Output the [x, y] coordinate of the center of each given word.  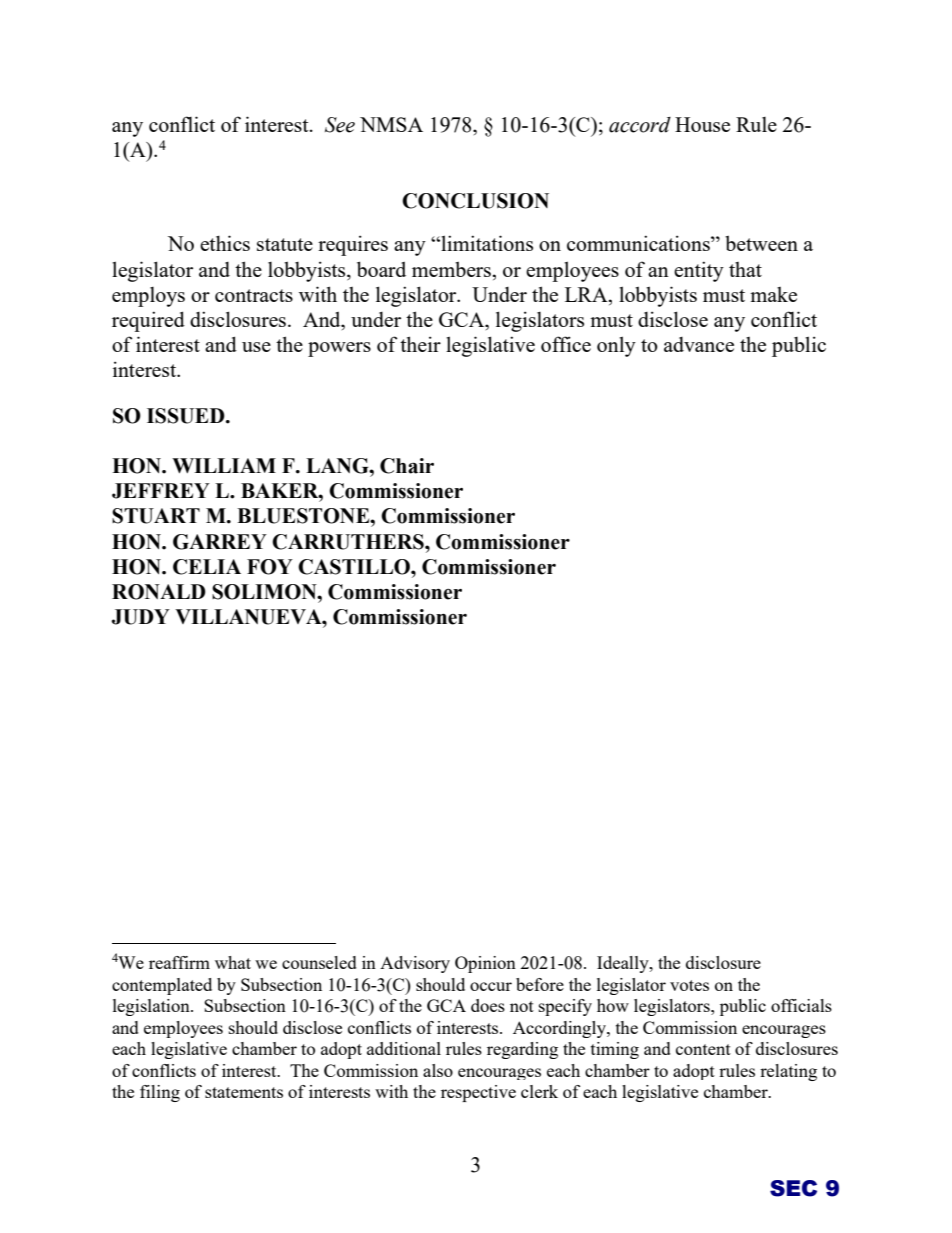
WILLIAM [224, 465]
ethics [225, 243]
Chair [407, 466]
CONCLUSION [475, 201]
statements [244, 1092]
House [702, 124]
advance [699, 344]
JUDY [141, 617]
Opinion [485, 964]
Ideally [624, 964]
